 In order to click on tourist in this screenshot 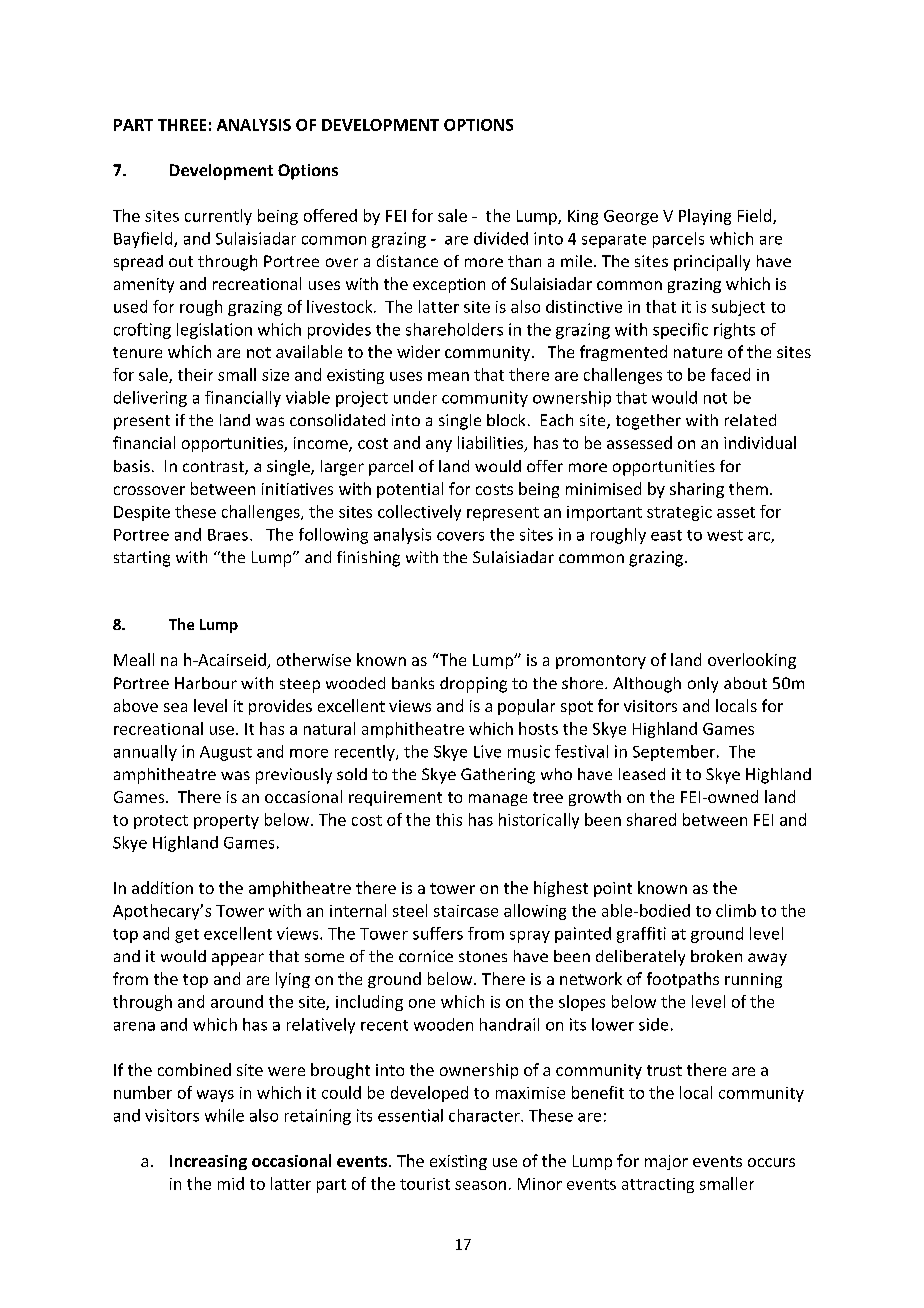, I will do `click(425, 1184)`.
